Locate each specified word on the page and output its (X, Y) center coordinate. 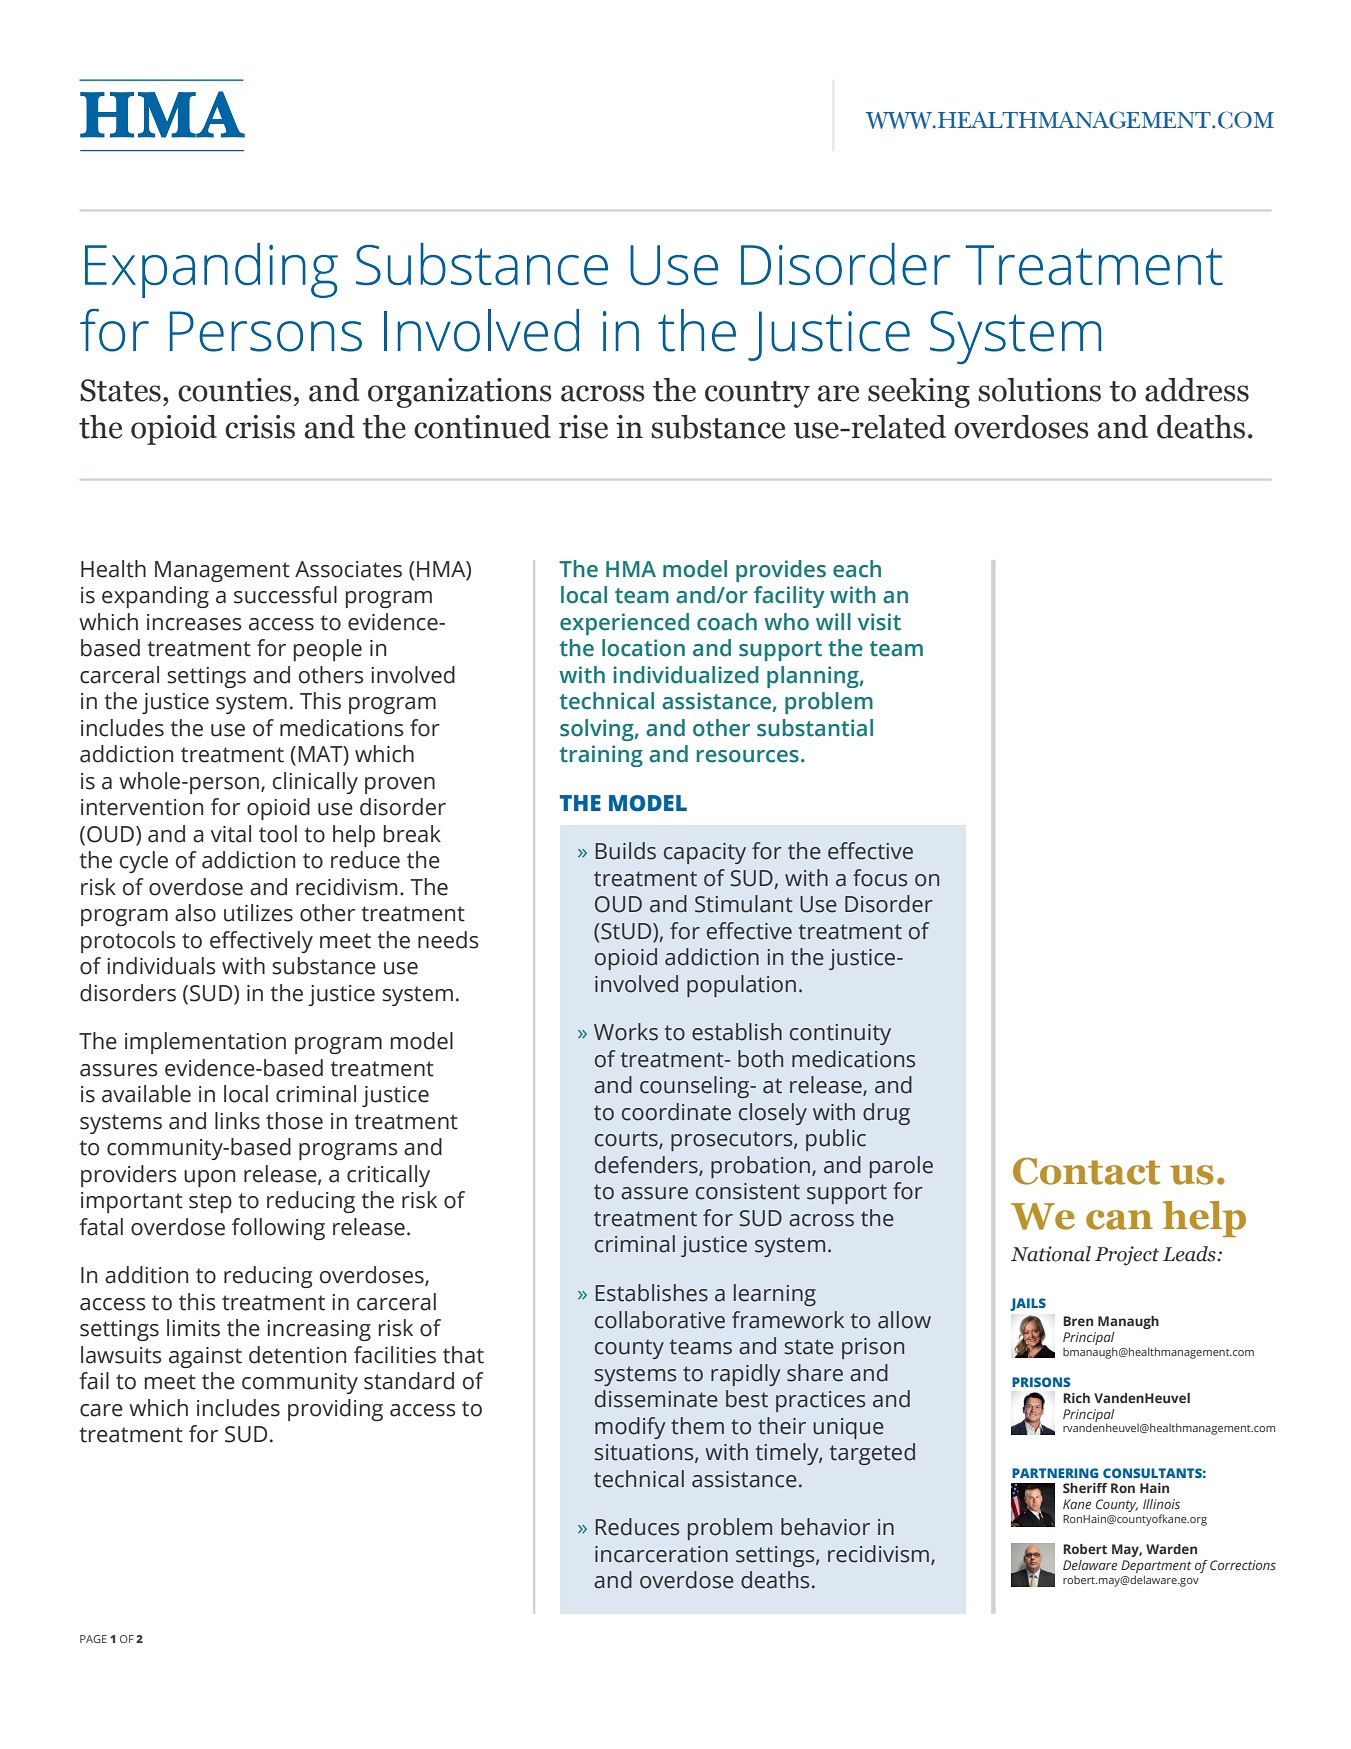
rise (583, 427)
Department (1156, 1568)
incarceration (661, 1554)
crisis (260, 427)
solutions (1039, 390)
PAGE (93, 1639)
